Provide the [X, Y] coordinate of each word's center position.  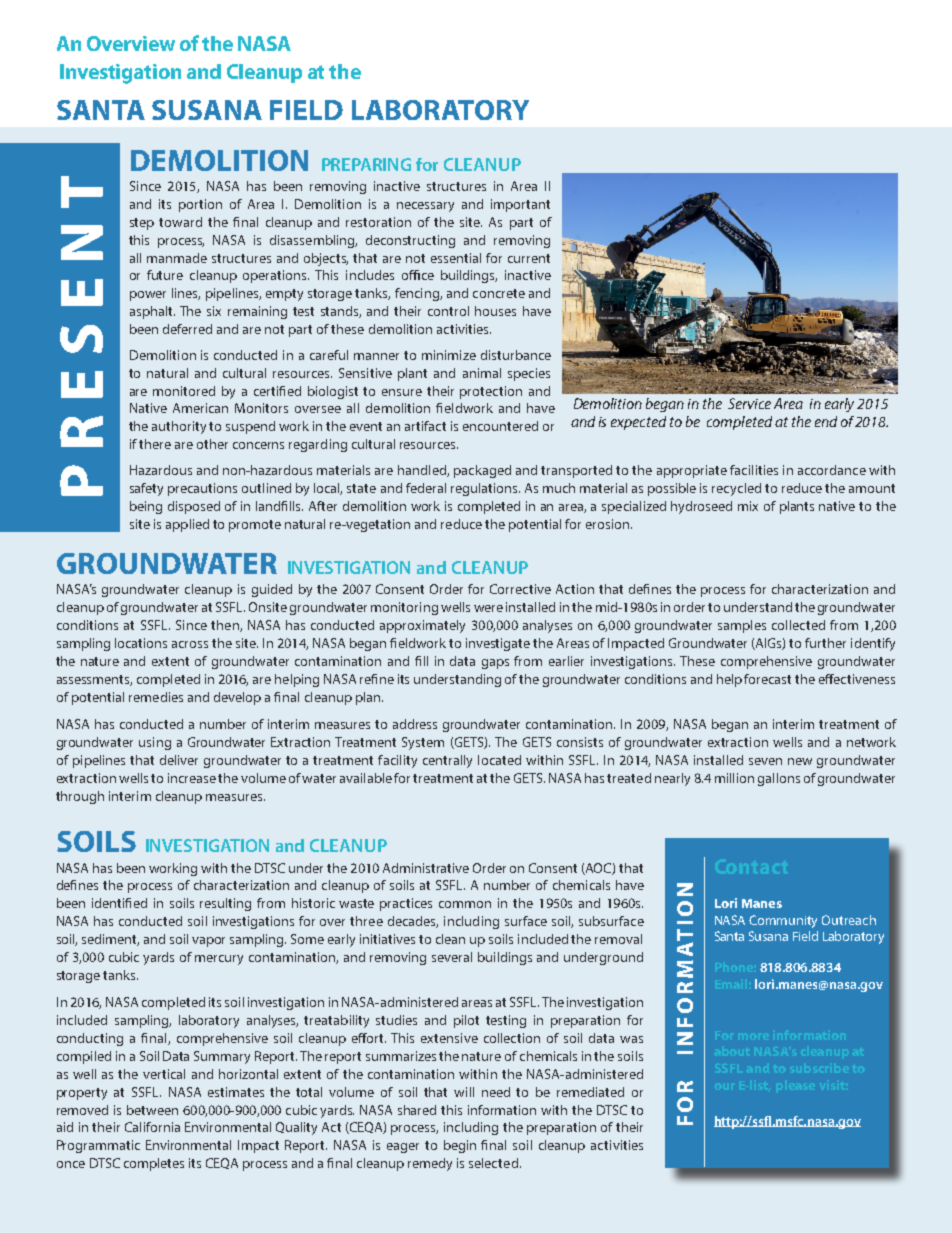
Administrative [426, 868]
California [152, 1127]
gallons [779, 779]
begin [460, 1146]
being [146, 507]
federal [426, 488]
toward [180, 222]
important [520, 205]
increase [192, 778]
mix [748, 506]
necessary [425, 207]
